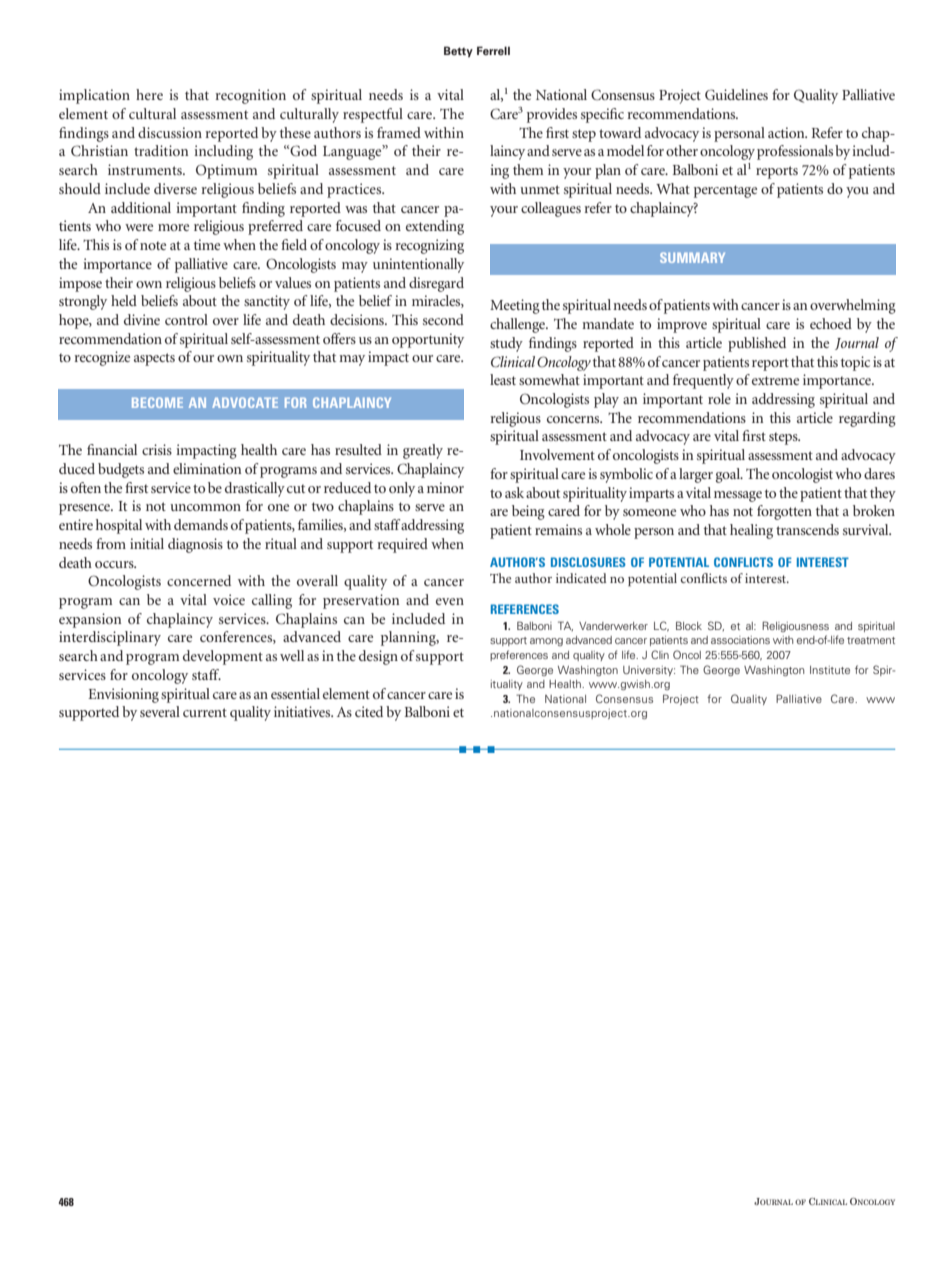 The height and width of the image is (1275, 952). I want to click on extreme, so click(775, 380).
